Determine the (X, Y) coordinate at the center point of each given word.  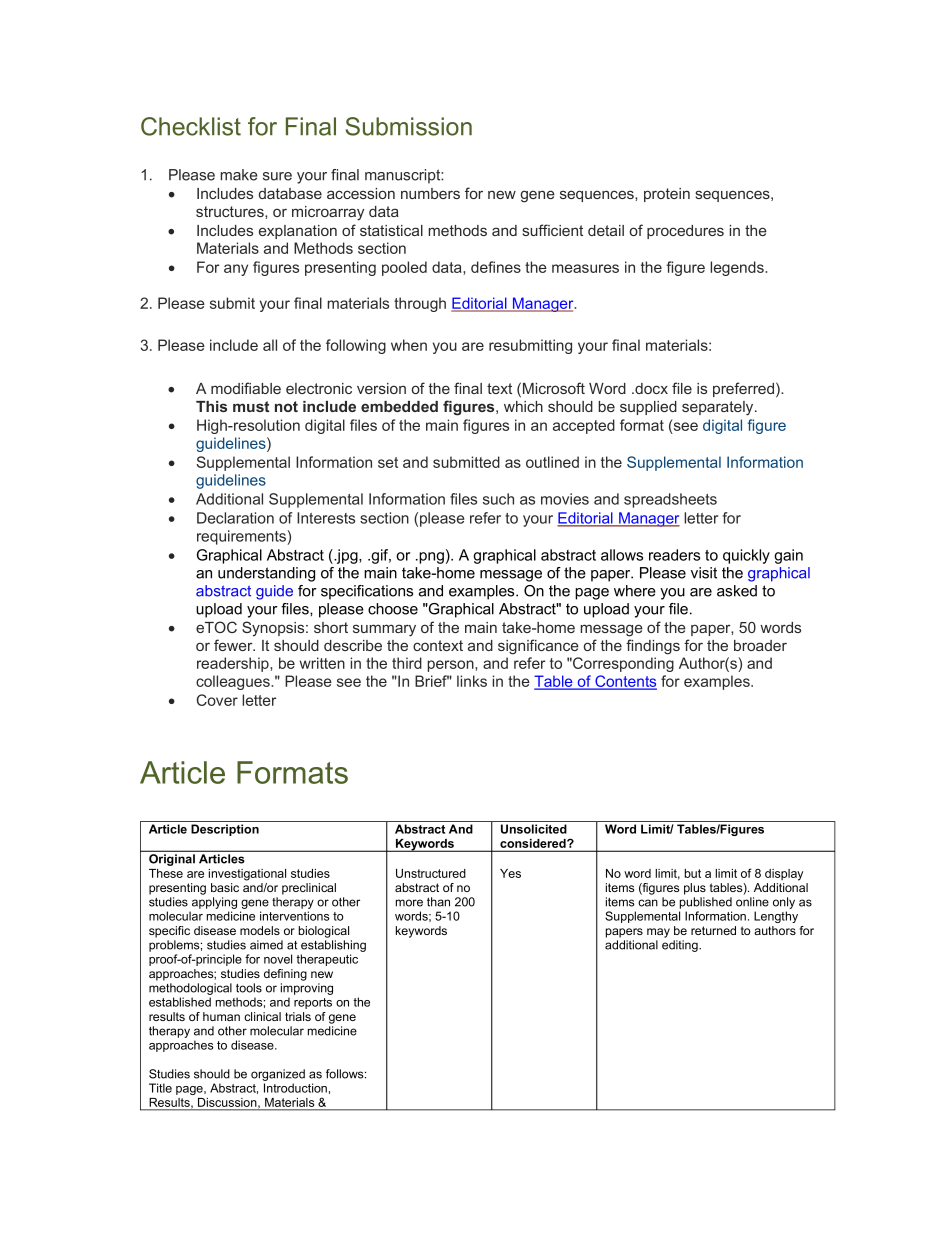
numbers (430, 193)
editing (681, 946)
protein (667, 195)
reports (313, 1003)
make (239, 175)
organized (278, 1075)
